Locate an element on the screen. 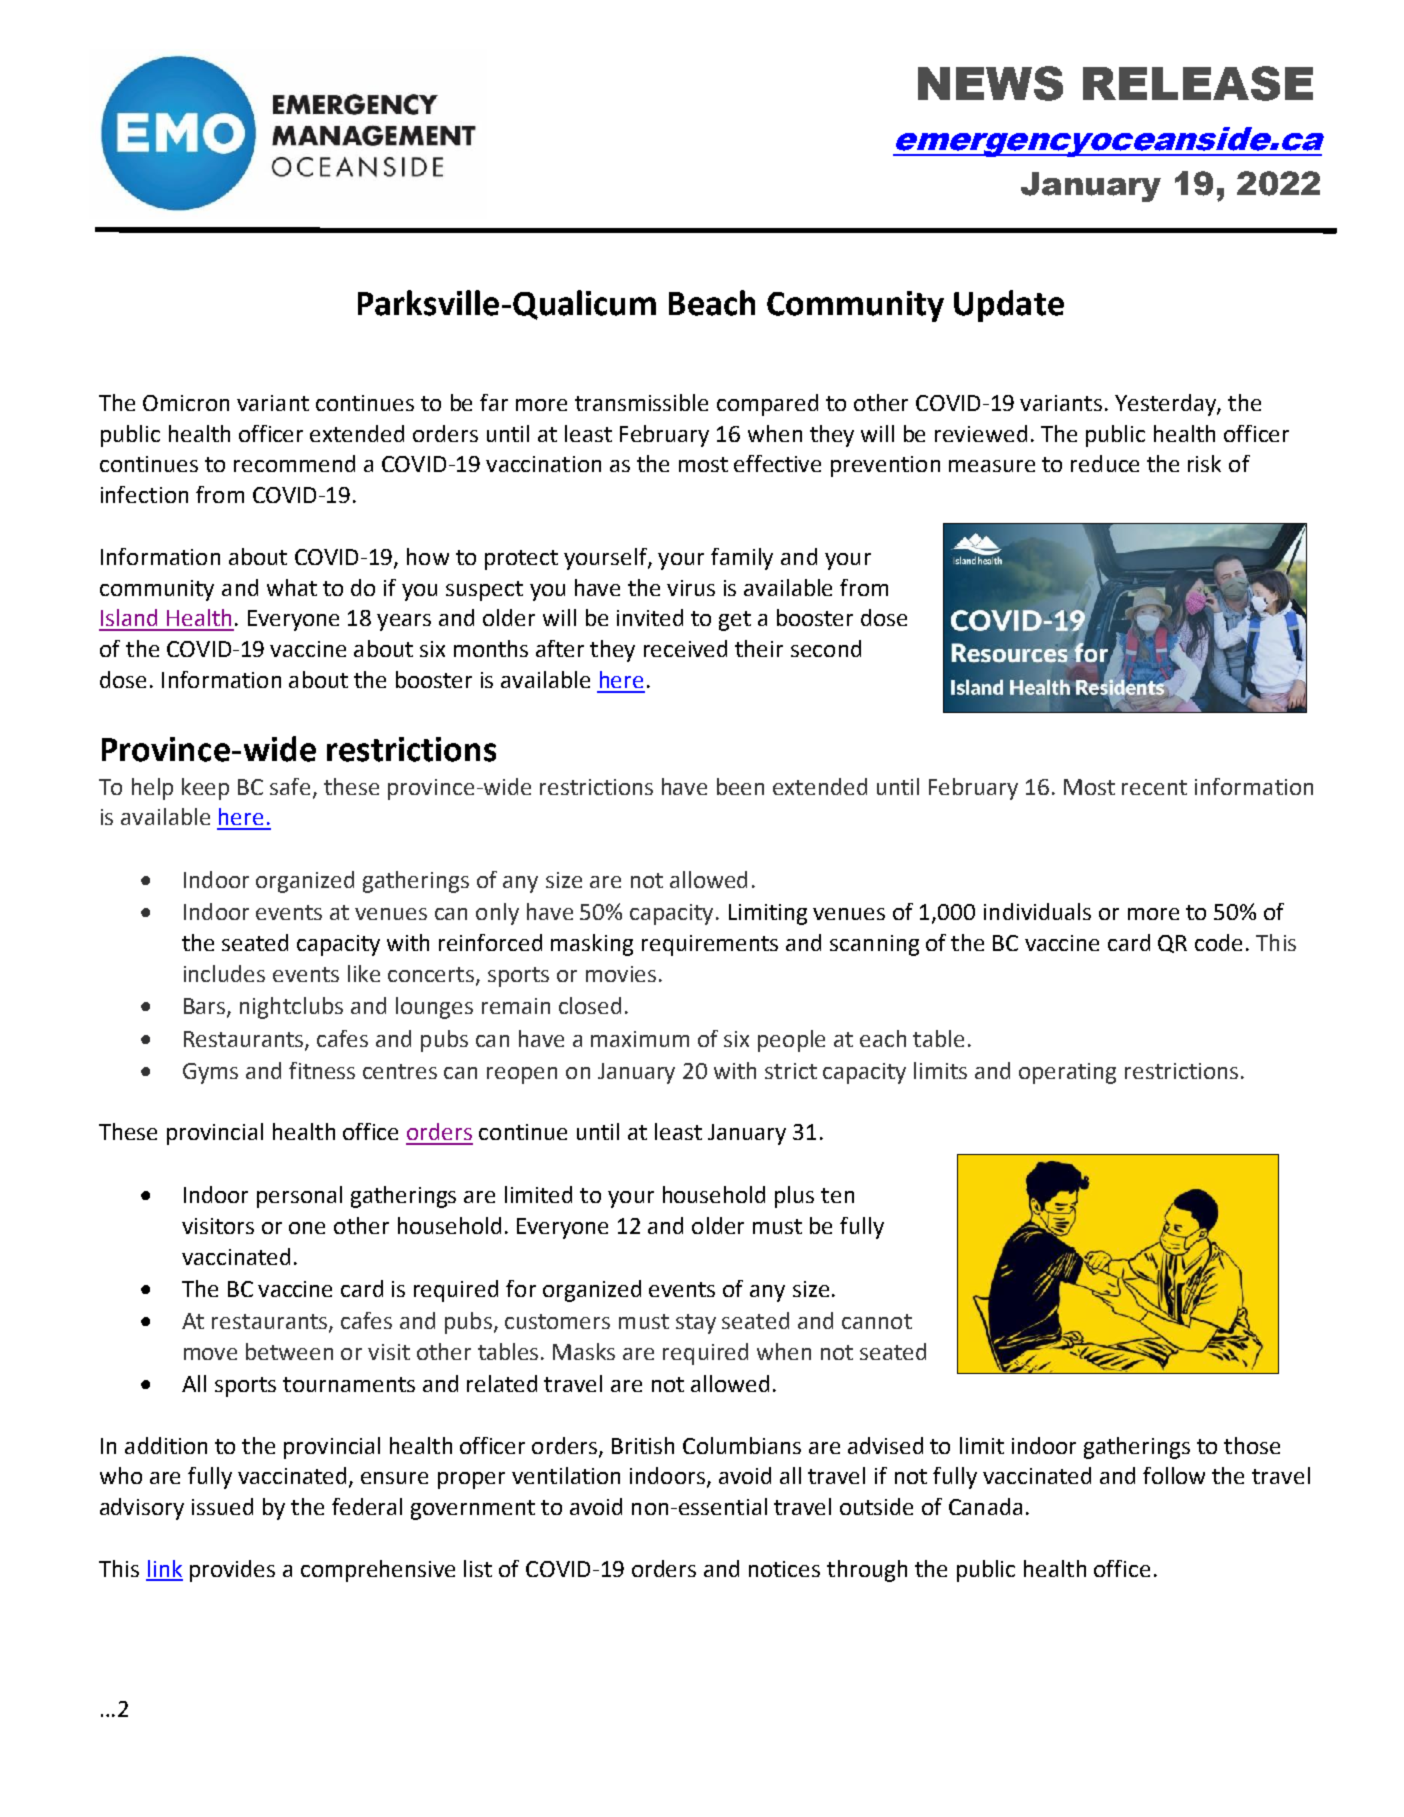 The height and width of the screenshot is (1817, 1404). follow is located at coordinates (1174, 1475).
